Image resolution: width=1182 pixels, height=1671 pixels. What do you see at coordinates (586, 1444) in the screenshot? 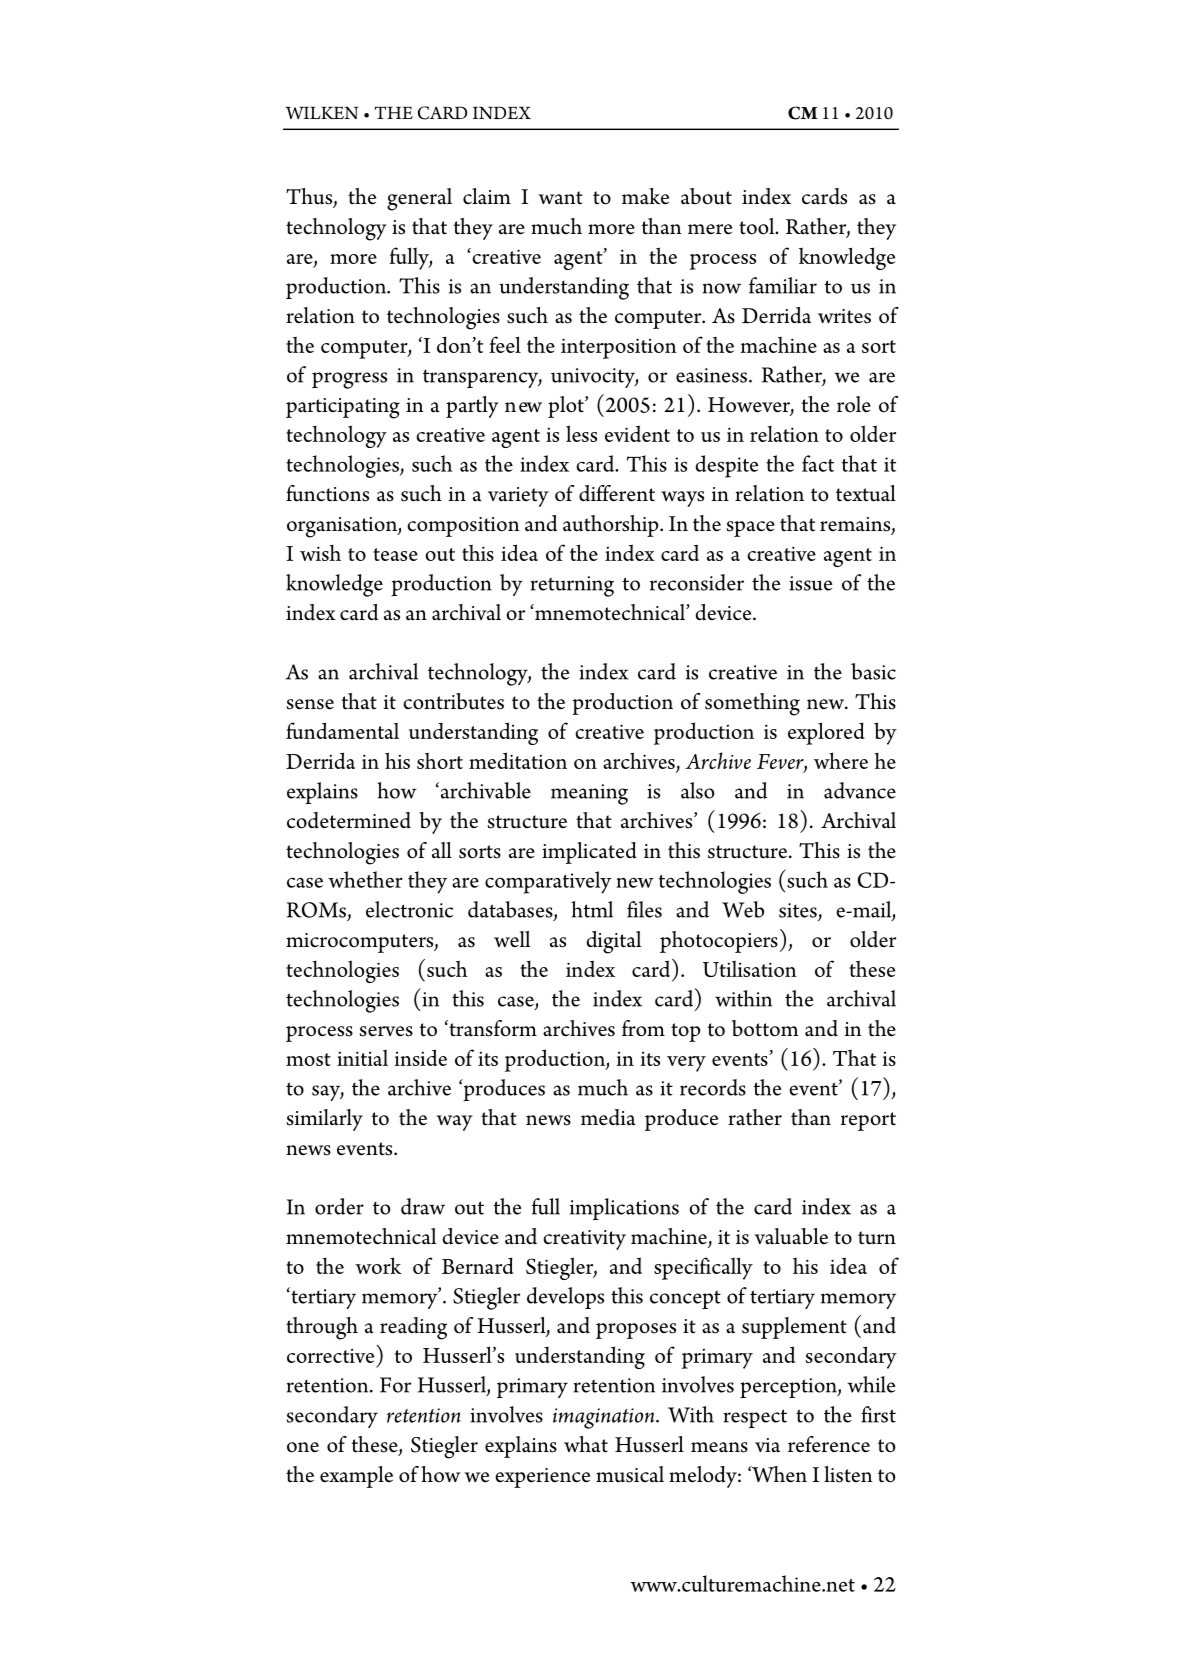
I see `what` at bounding box center [586, 1444].
